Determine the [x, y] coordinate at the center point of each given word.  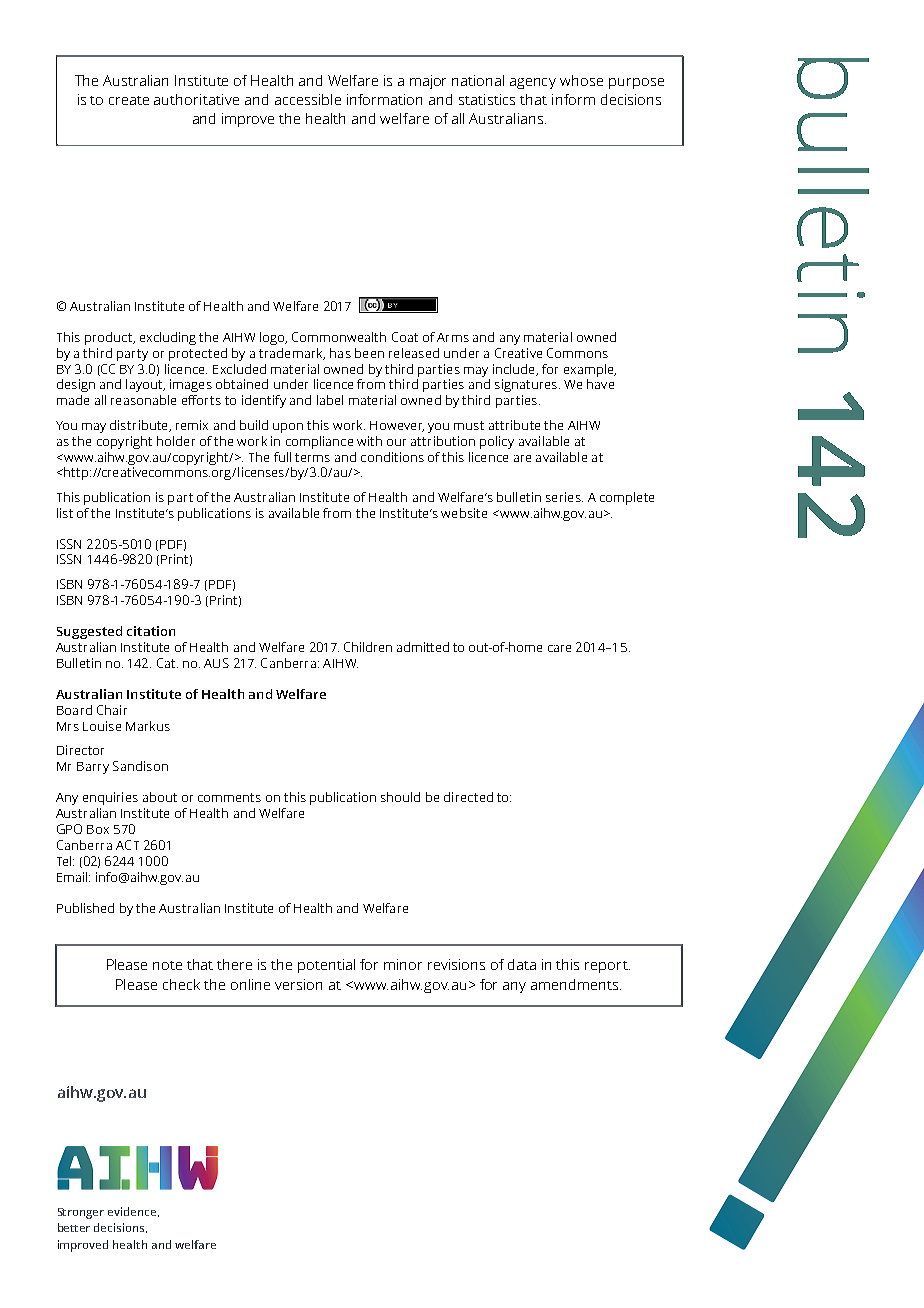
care [559, 648]
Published [85, 908]
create [129, 100]
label [330, 400]
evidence [133, 1212]
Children [368, 647]
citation [151, 631]
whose [581, 80]
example [590, 370]
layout [145, 385]
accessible [308, 99]
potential [326, 966]
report [607, 967]
